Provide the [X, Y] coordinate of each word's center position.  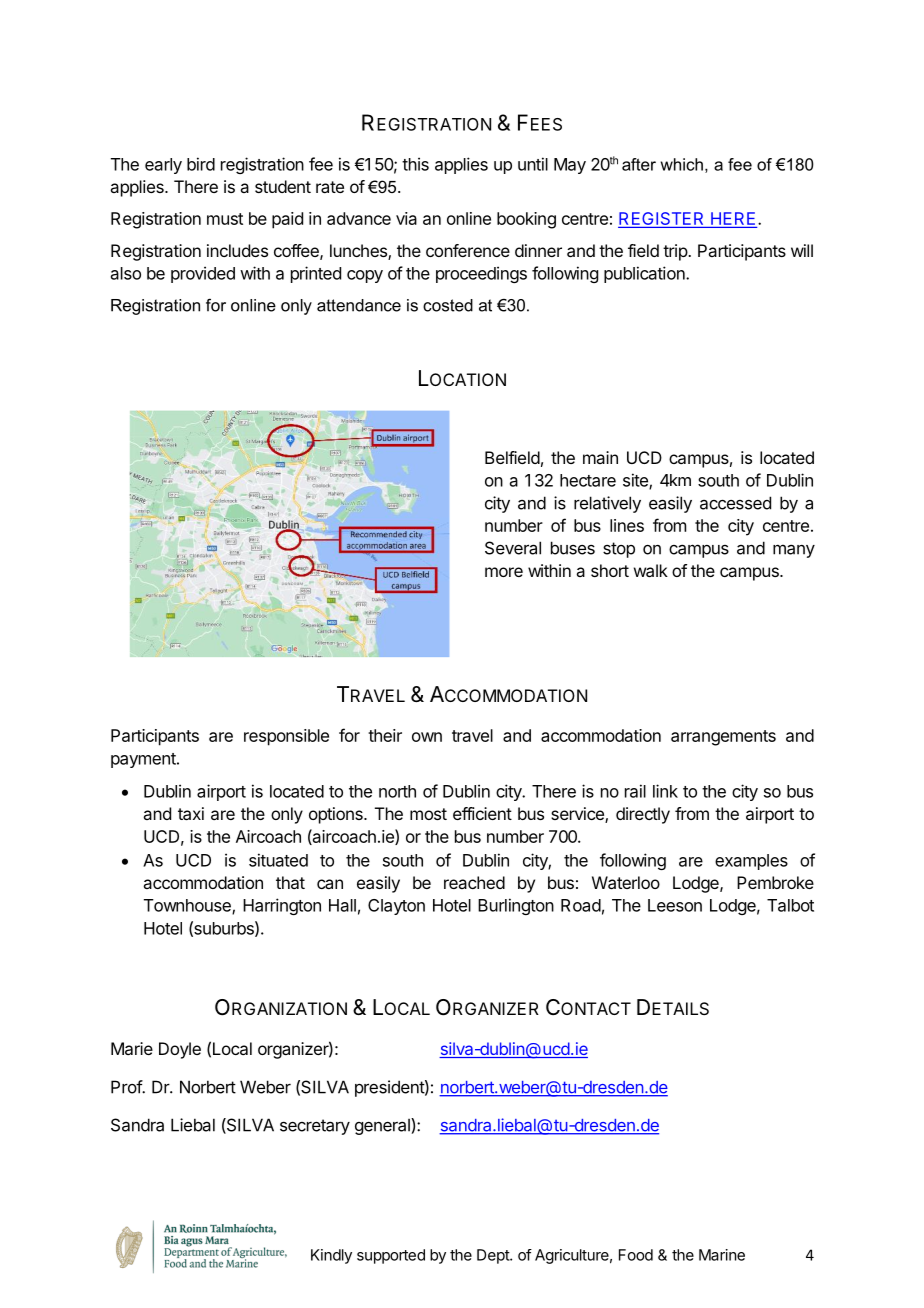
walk [651, 570]
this [415, 164]
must [225, 219]
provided [203, 274]
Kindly [331, 1256]
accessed [735, 503]
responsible [286, 737]
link [665, 791]
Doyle [180, 1050]
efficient [482, 813]
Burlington [516, 906]
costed [448, 305]
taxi [191, 813]
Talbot [790, 905]
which [682, 164]
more [504, 572]
